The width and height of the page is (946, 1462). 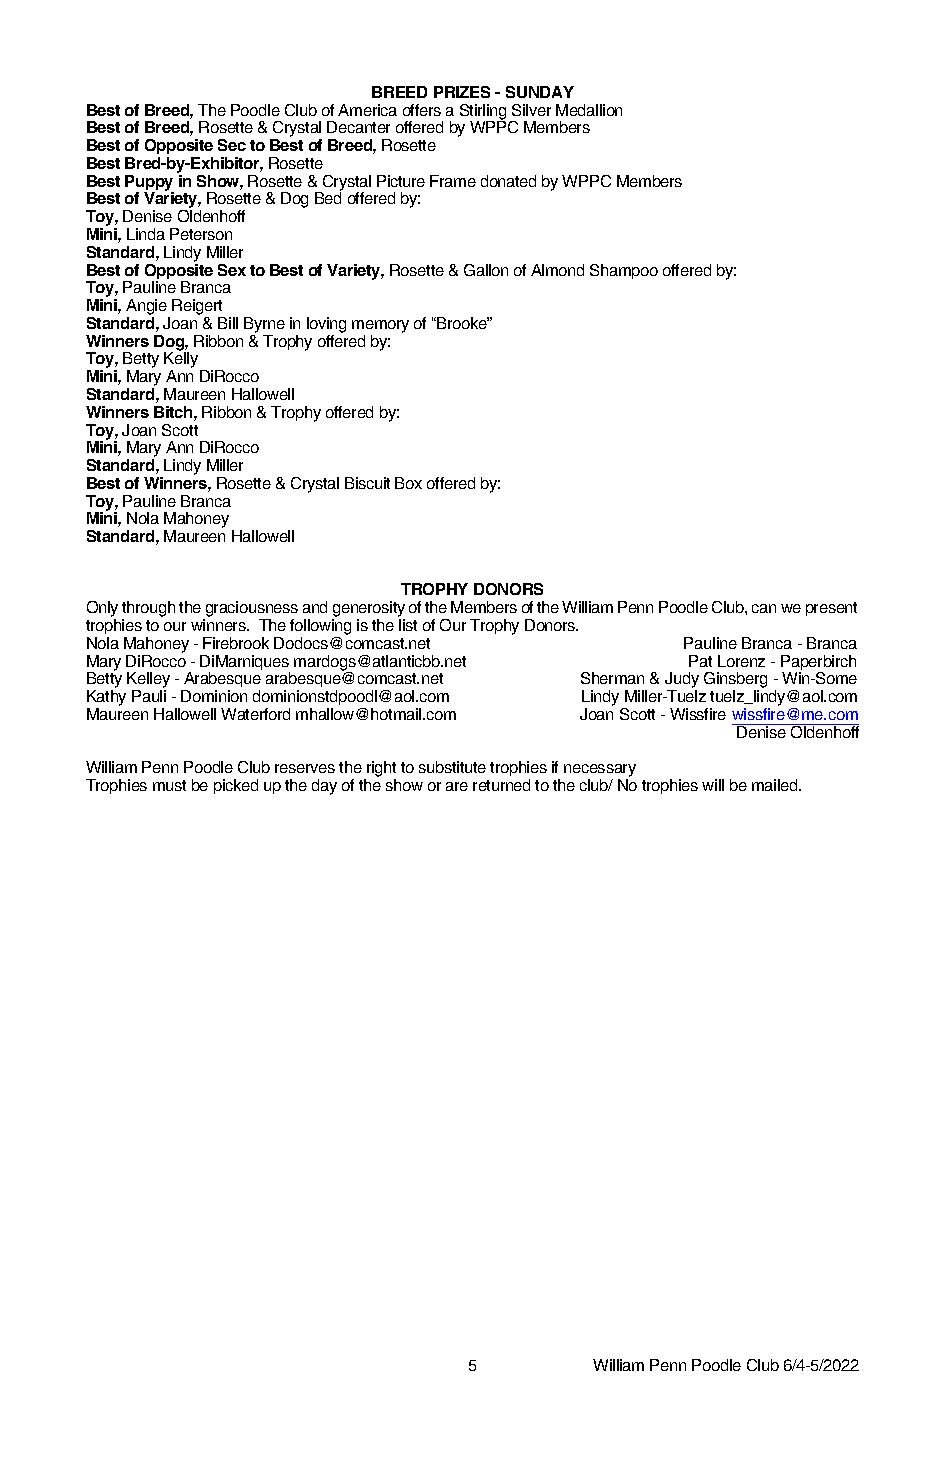 What do you see at coordinates (589, 110) in the page?
I see `Medallion` at bounding box center [589, 110].
